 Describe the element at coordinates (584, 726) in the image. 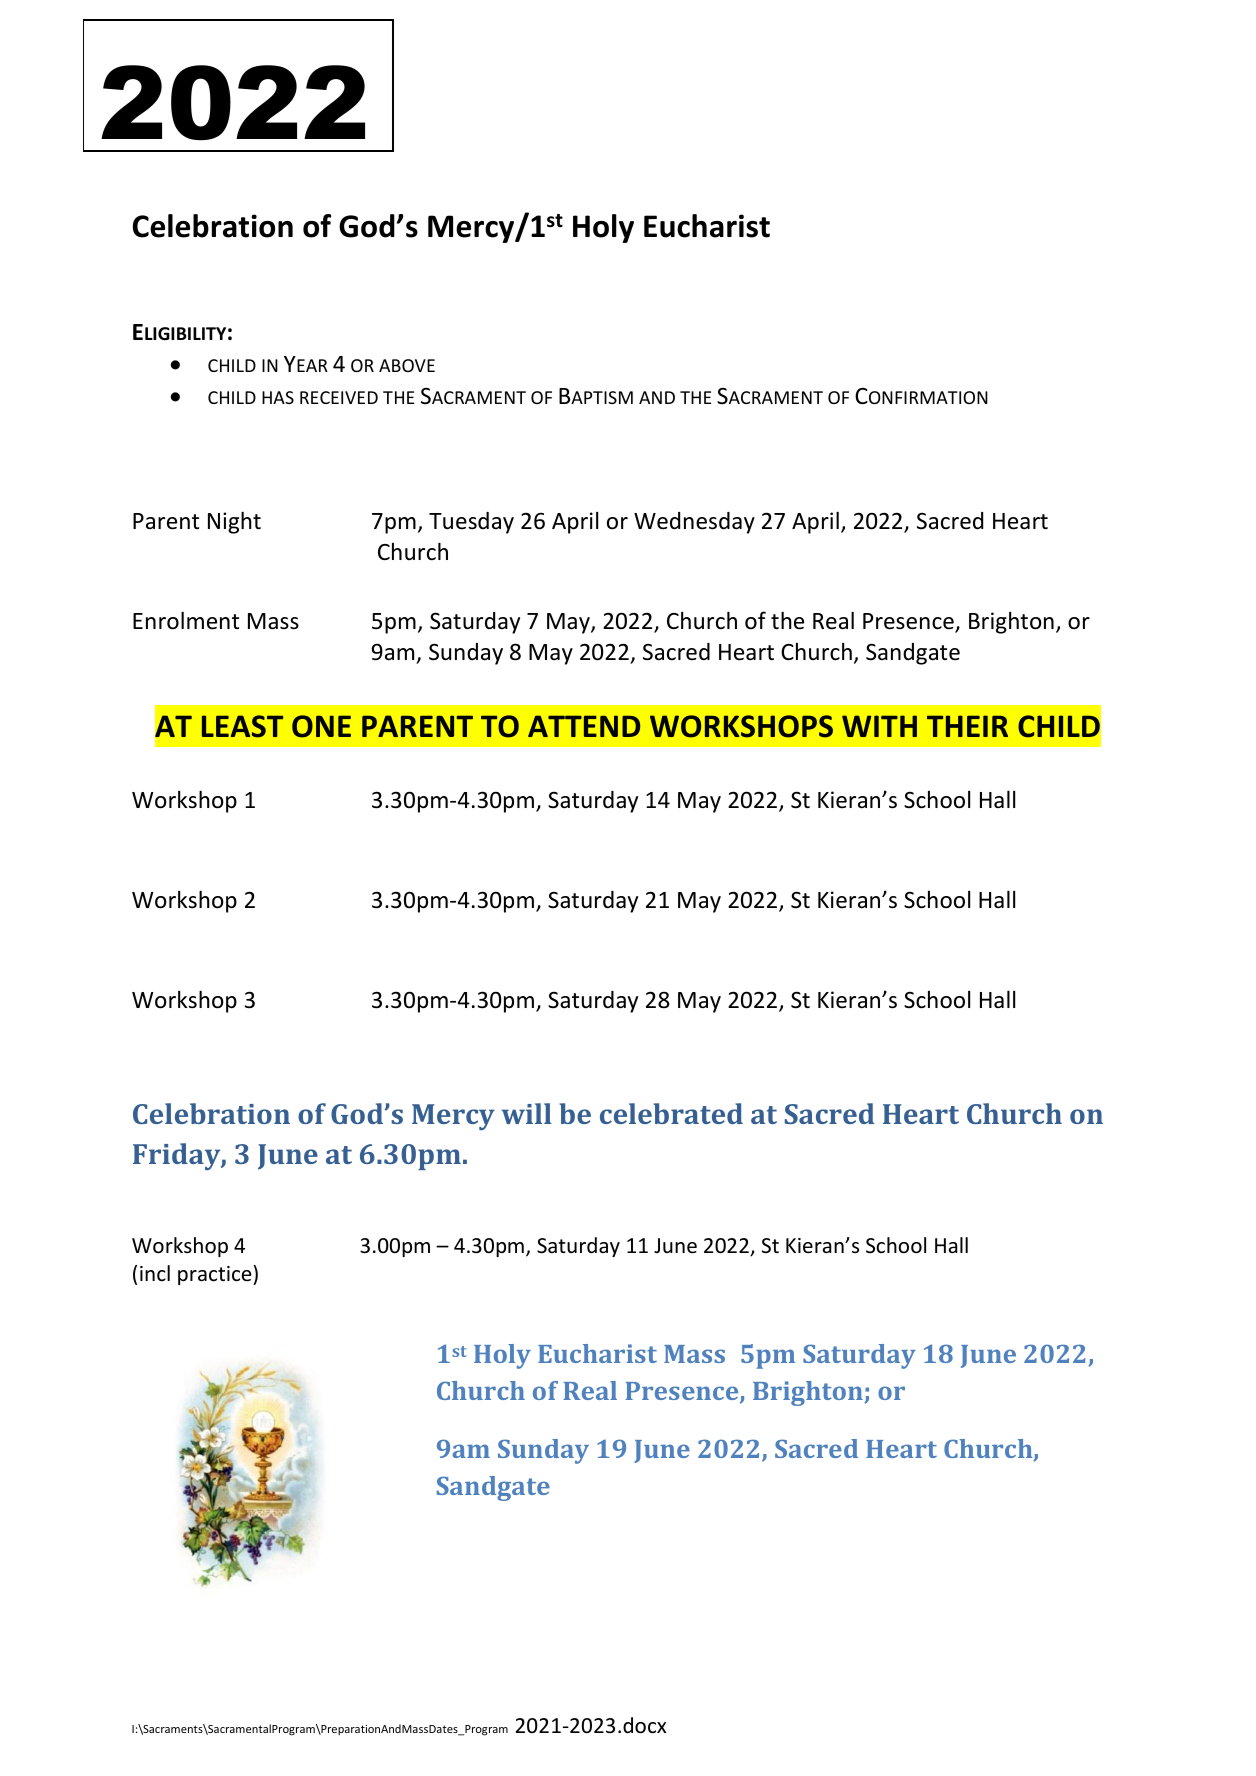

I see `ATTEND` at that location.
